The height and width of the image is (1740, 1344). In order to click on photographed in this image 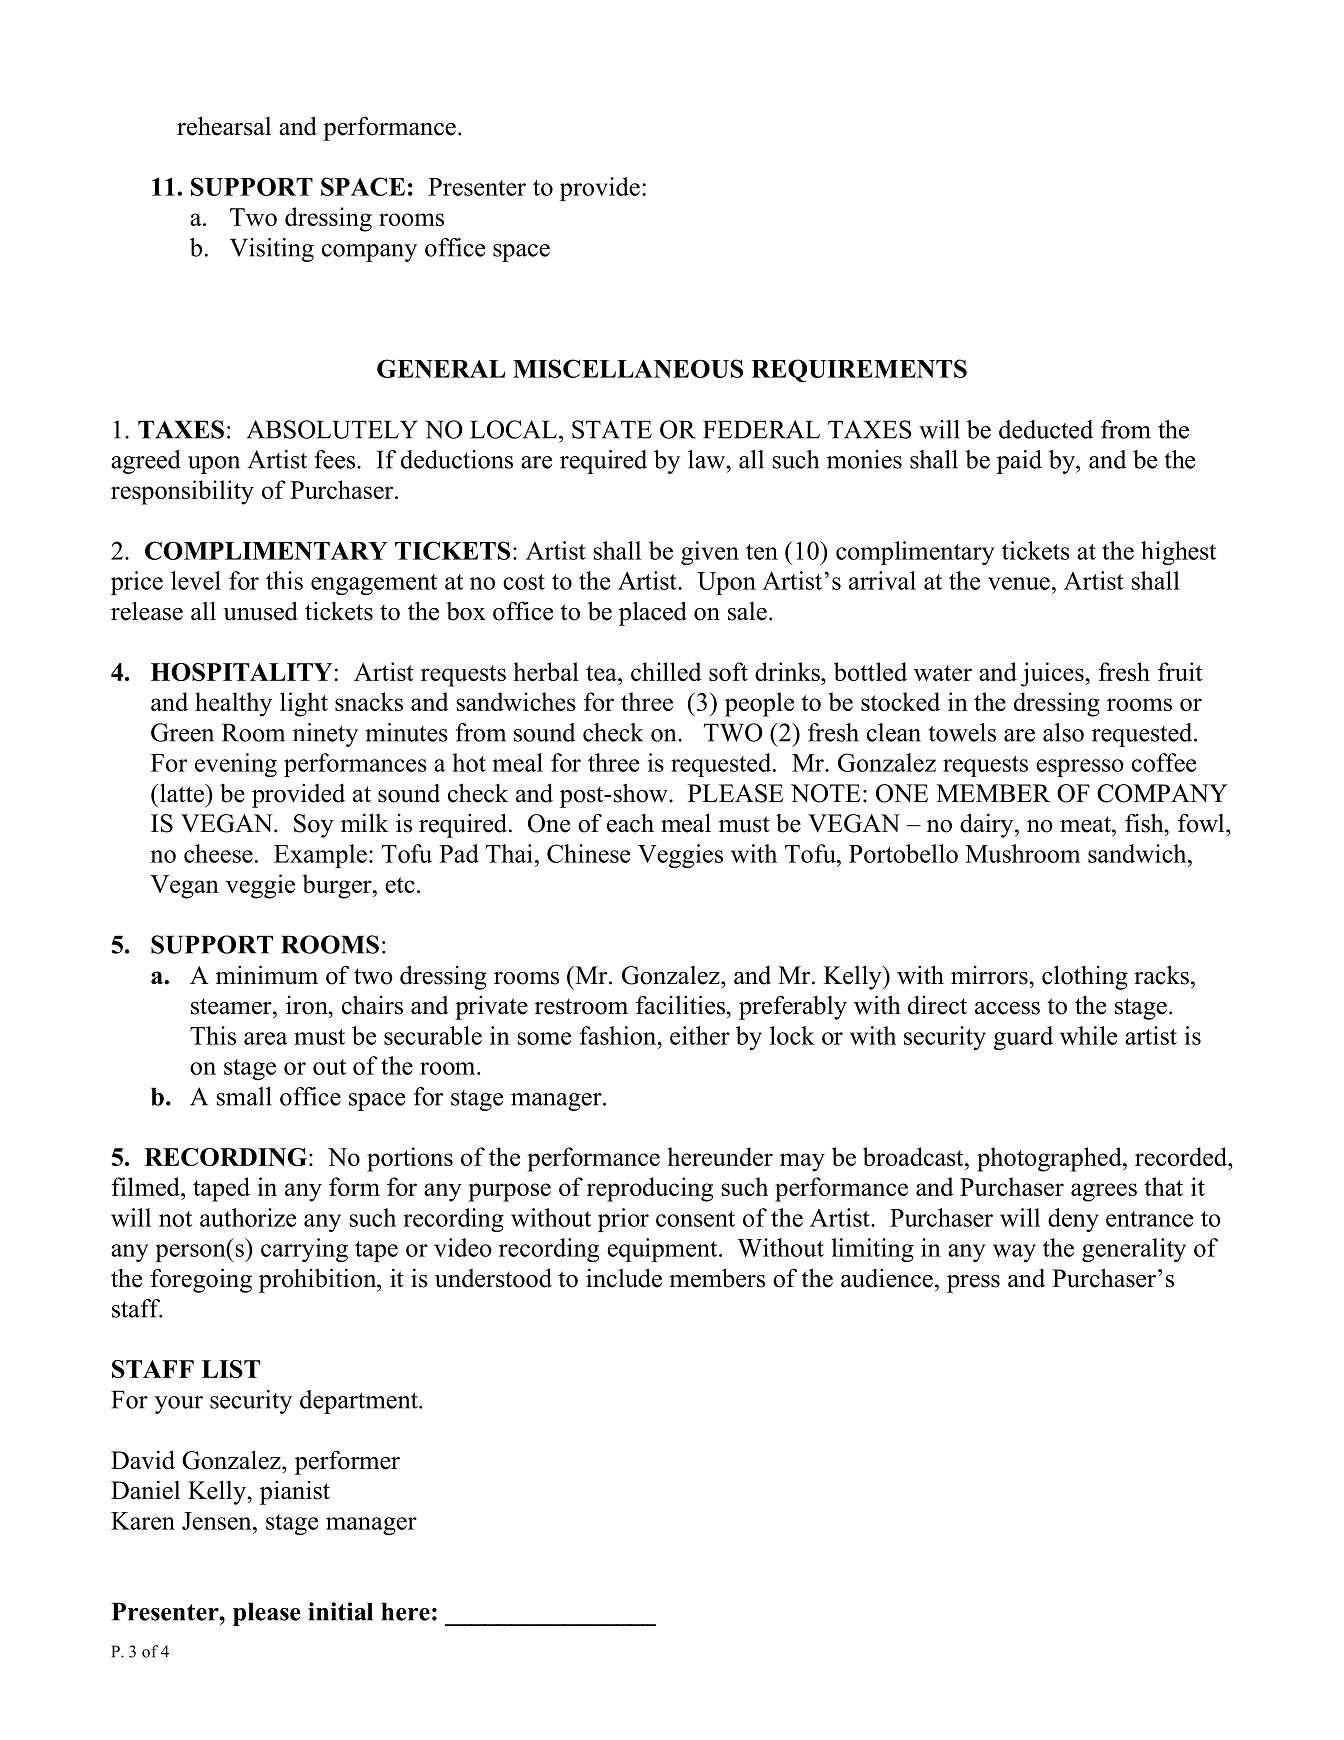, I will do `click(1050, 1159)`.
